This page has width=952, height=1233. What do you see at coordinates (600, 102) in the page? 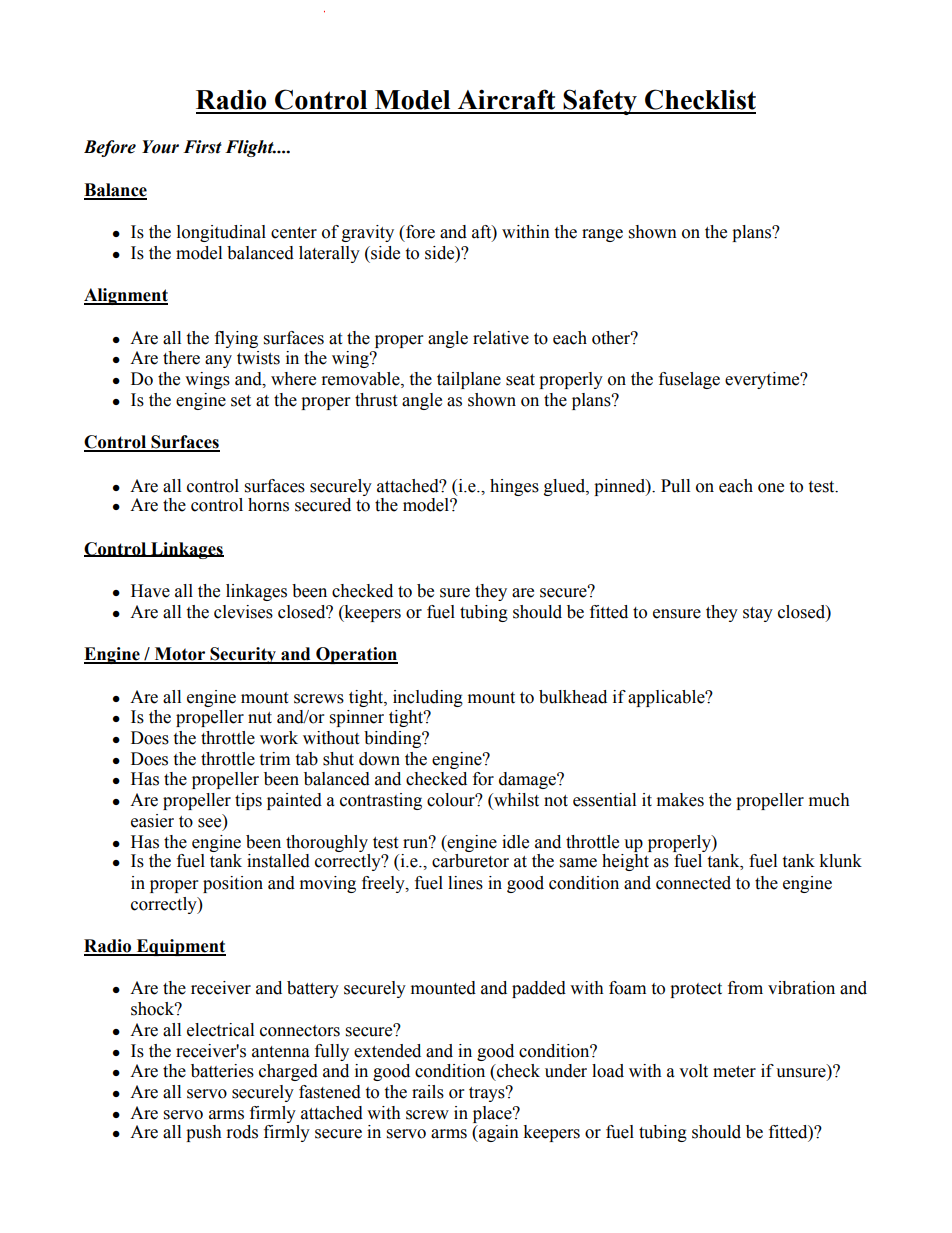
I see `Safety` at bounding box center [600, 102].
